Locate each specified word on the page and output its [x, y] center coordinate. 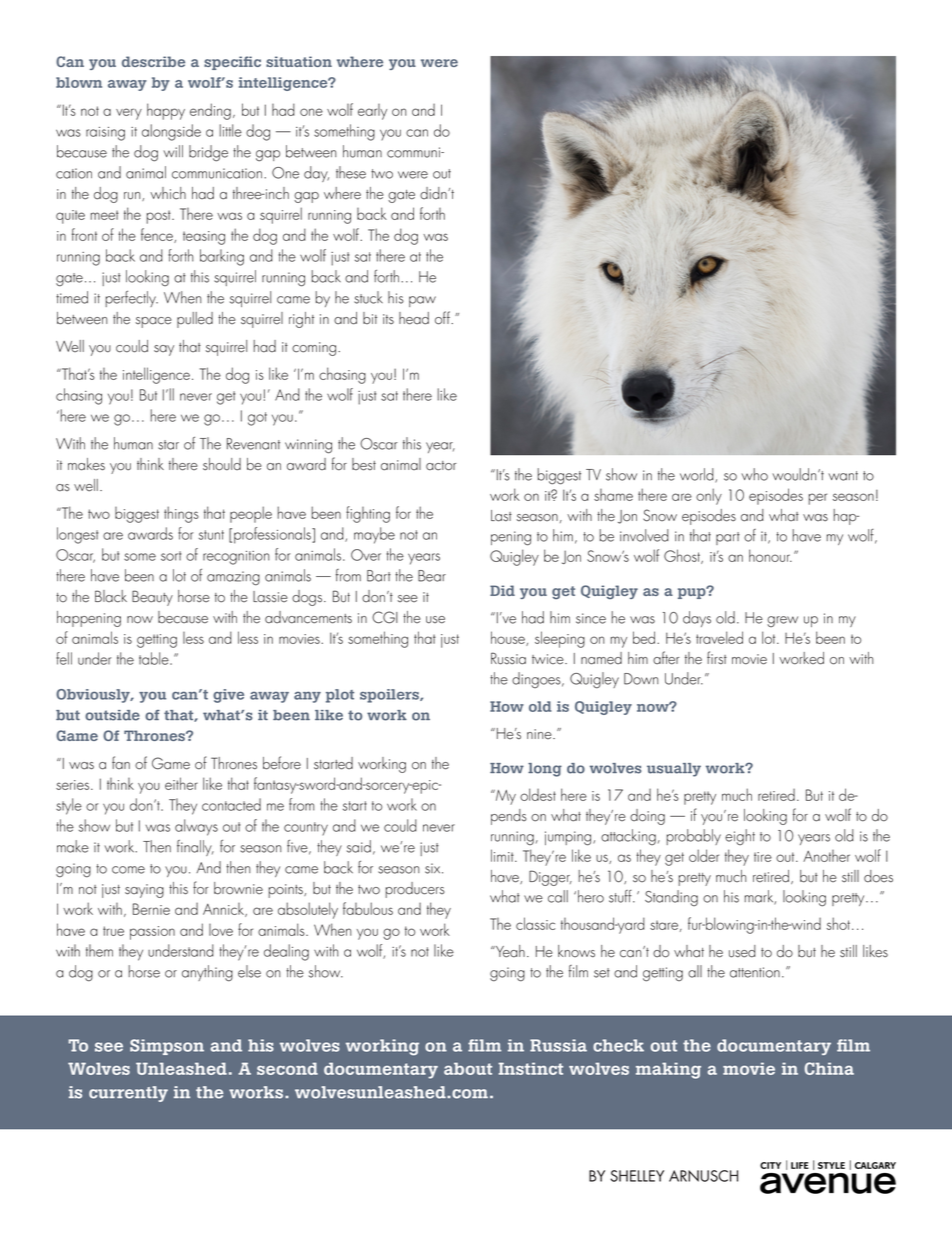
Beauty [152, 598]
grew [782, 622]
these [351, 172]
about [468, 1068]
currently [128, 1094]
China [829, 1068]
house [509, 638]
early [372, 112]
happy [166, 111]
